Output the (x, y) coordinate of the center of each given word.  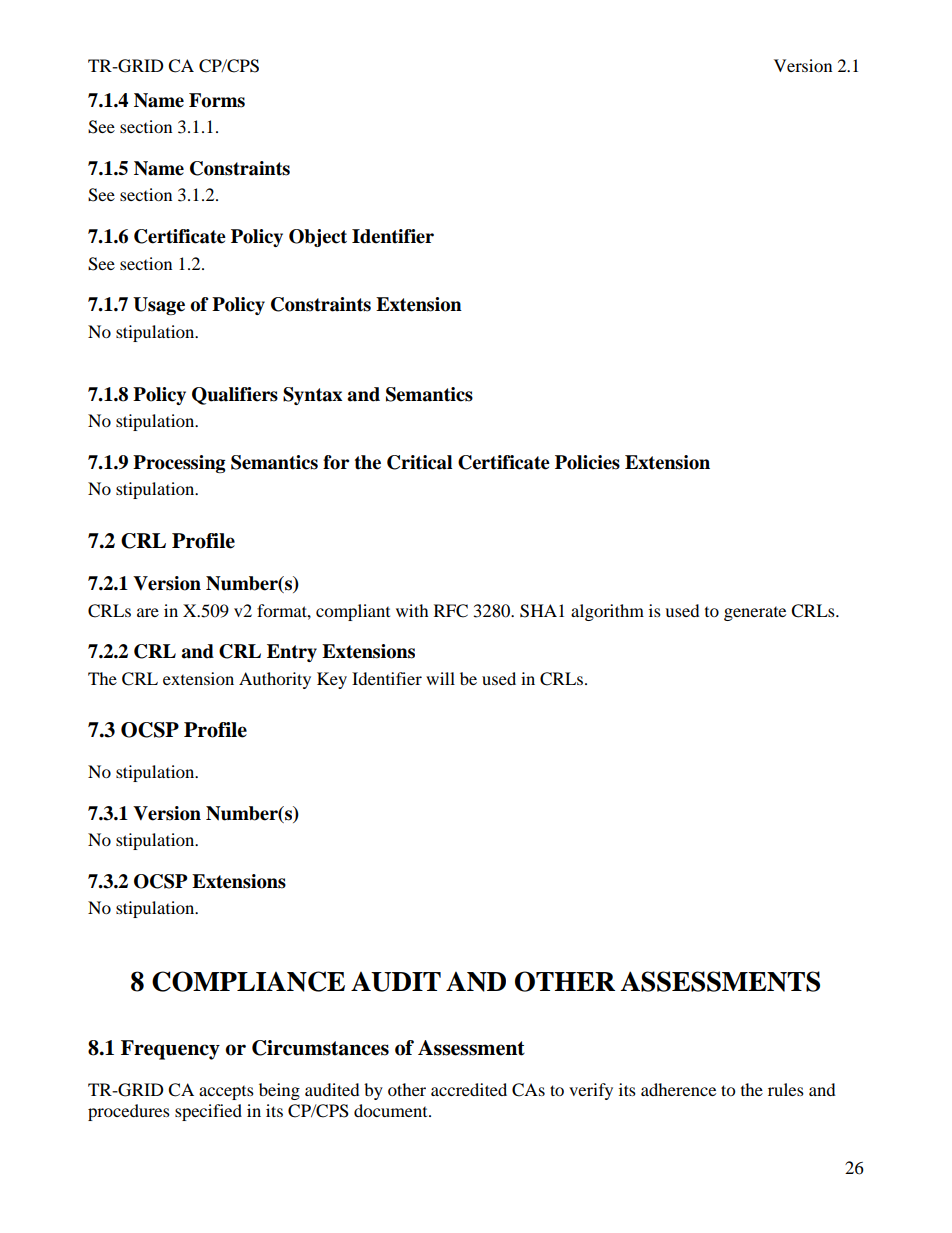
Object (318, 238)
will (440, 678)
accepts (226, 1093)
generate (755, 614)
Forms (217, 100)
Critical (419, 462)
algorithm (607, 612)
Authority (275, 680)
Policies (587, 462)
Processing (179, 464)
